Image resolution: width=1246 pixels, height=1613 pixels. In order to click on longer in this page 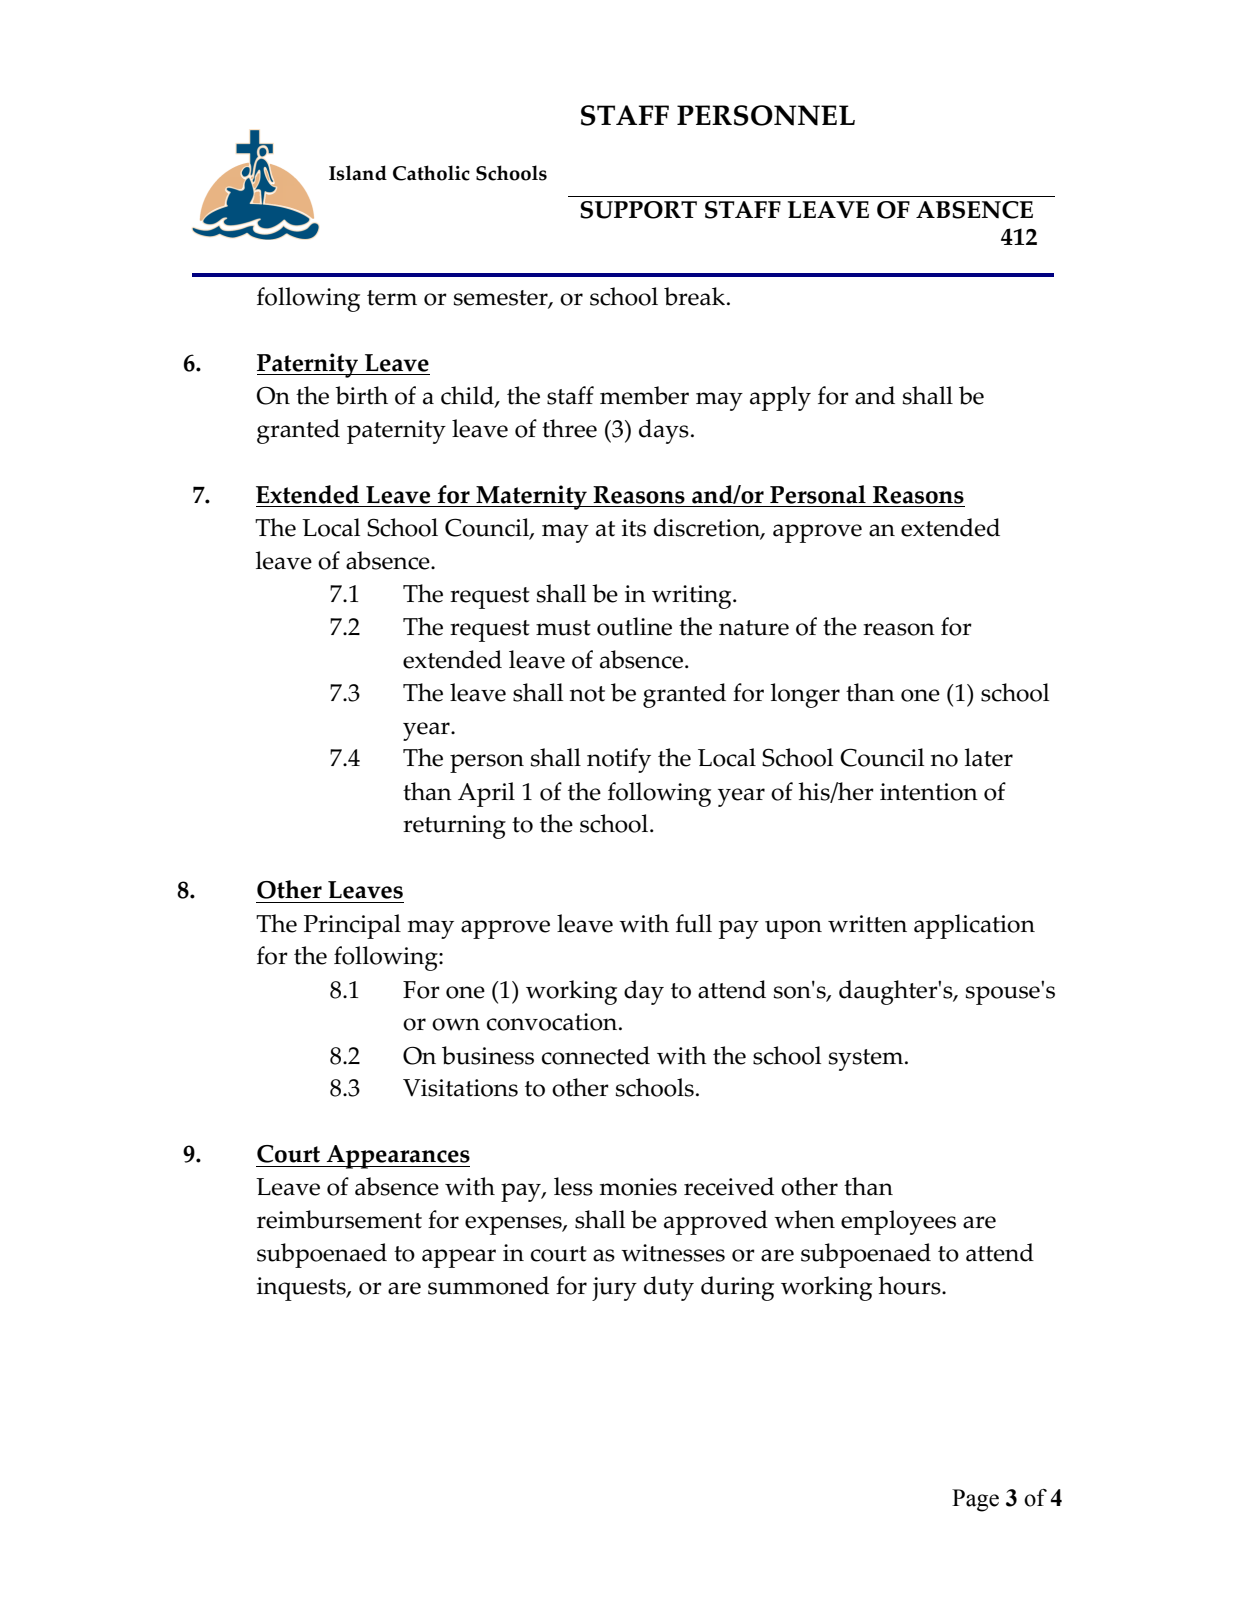, I will do `click(805, 695)`.
